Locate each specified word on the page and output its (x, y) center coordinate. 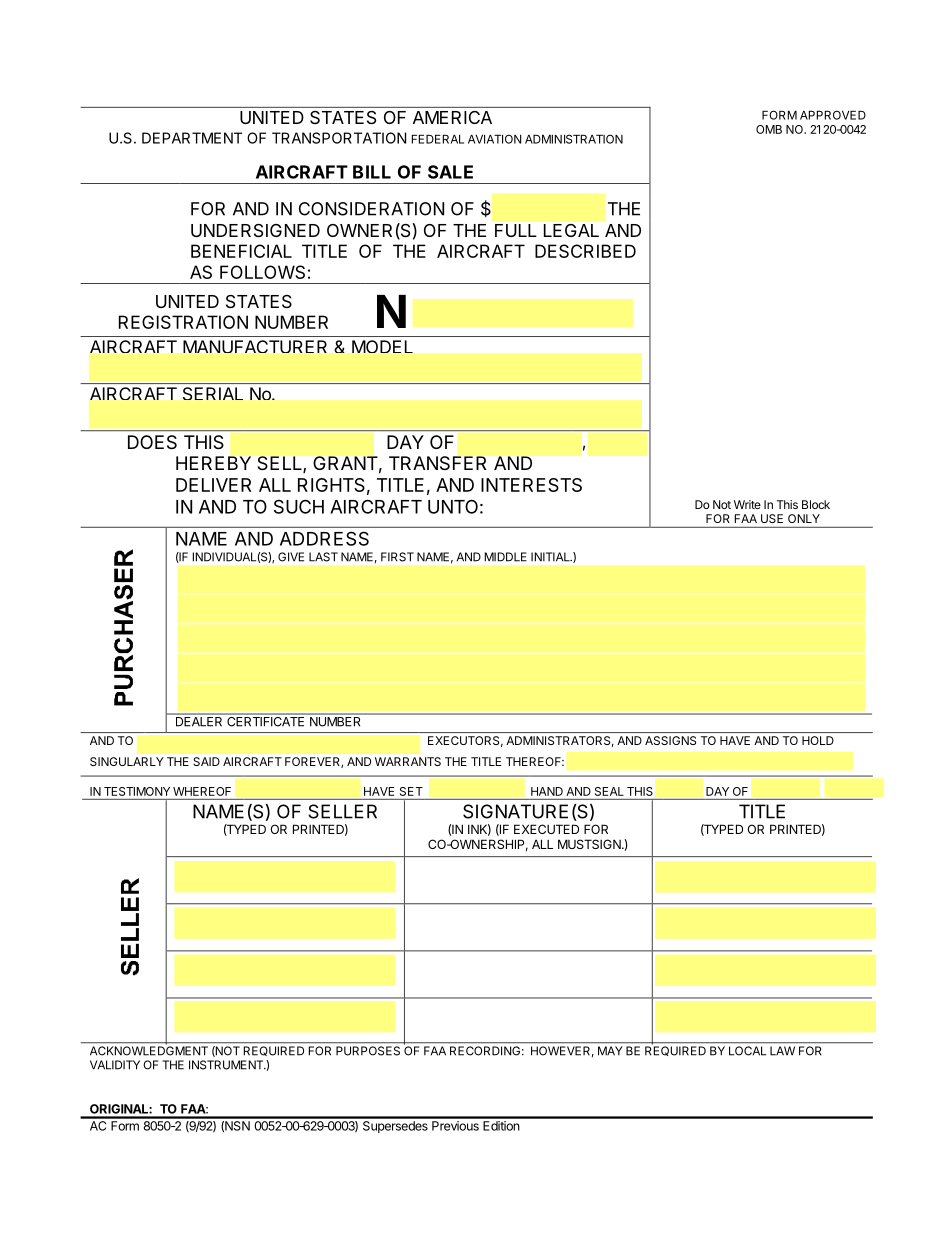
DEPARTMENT (192, 138)
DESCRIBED (585, 251)
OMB (769, 129)
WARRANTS (408, 761)
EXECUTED (546, 829)
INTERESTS (531, 485)
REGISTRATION (183, 322)
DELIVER (213, 485)
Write (747, 504)
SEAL (609, 791)
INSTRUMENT (227, 1065)
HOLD (818, 740)
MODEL (382, 346)
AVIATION (495, 139)
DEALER (199, 721)
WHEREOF (202, 791)
